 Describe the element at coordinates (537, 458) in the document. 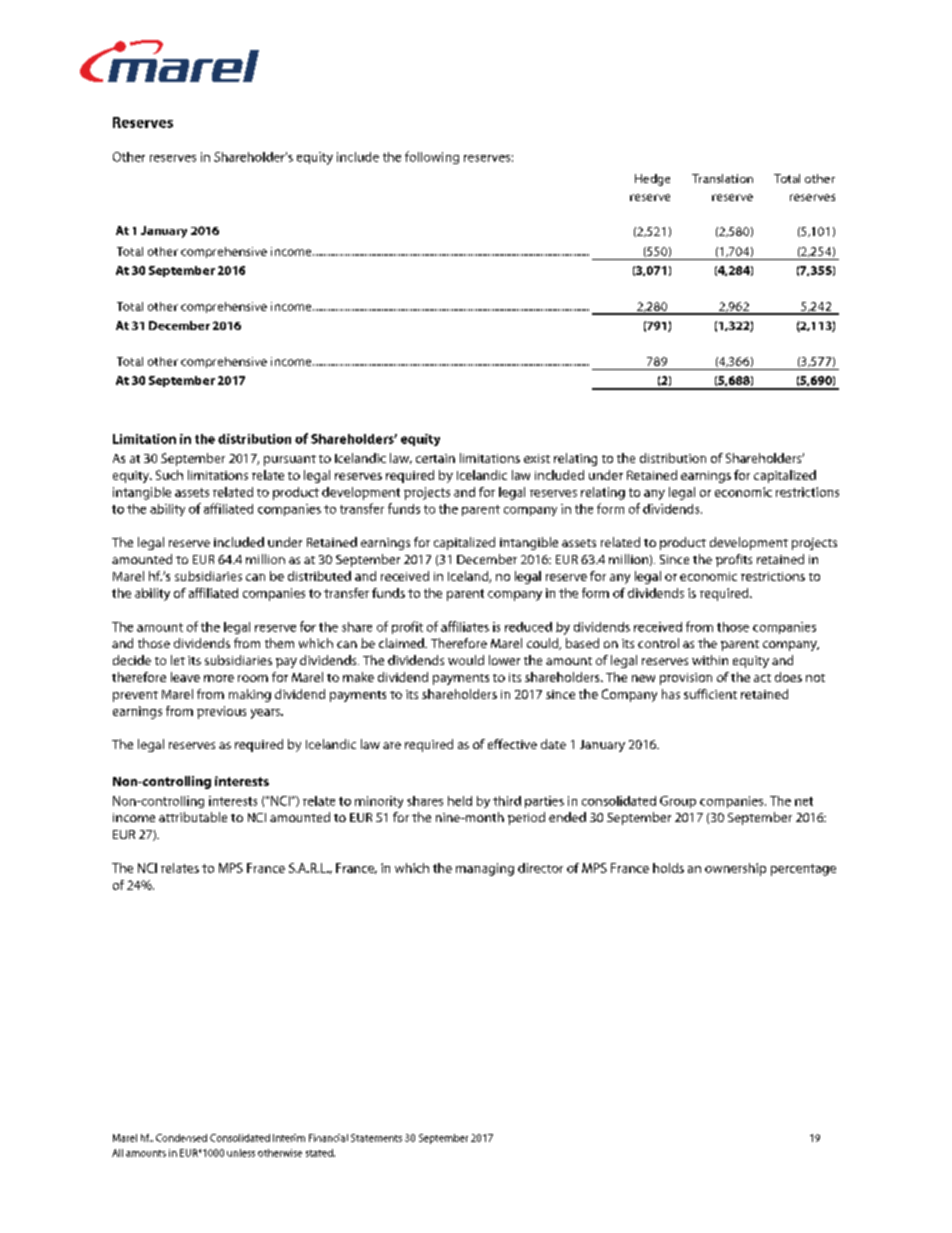

I see `exist` at that location.
